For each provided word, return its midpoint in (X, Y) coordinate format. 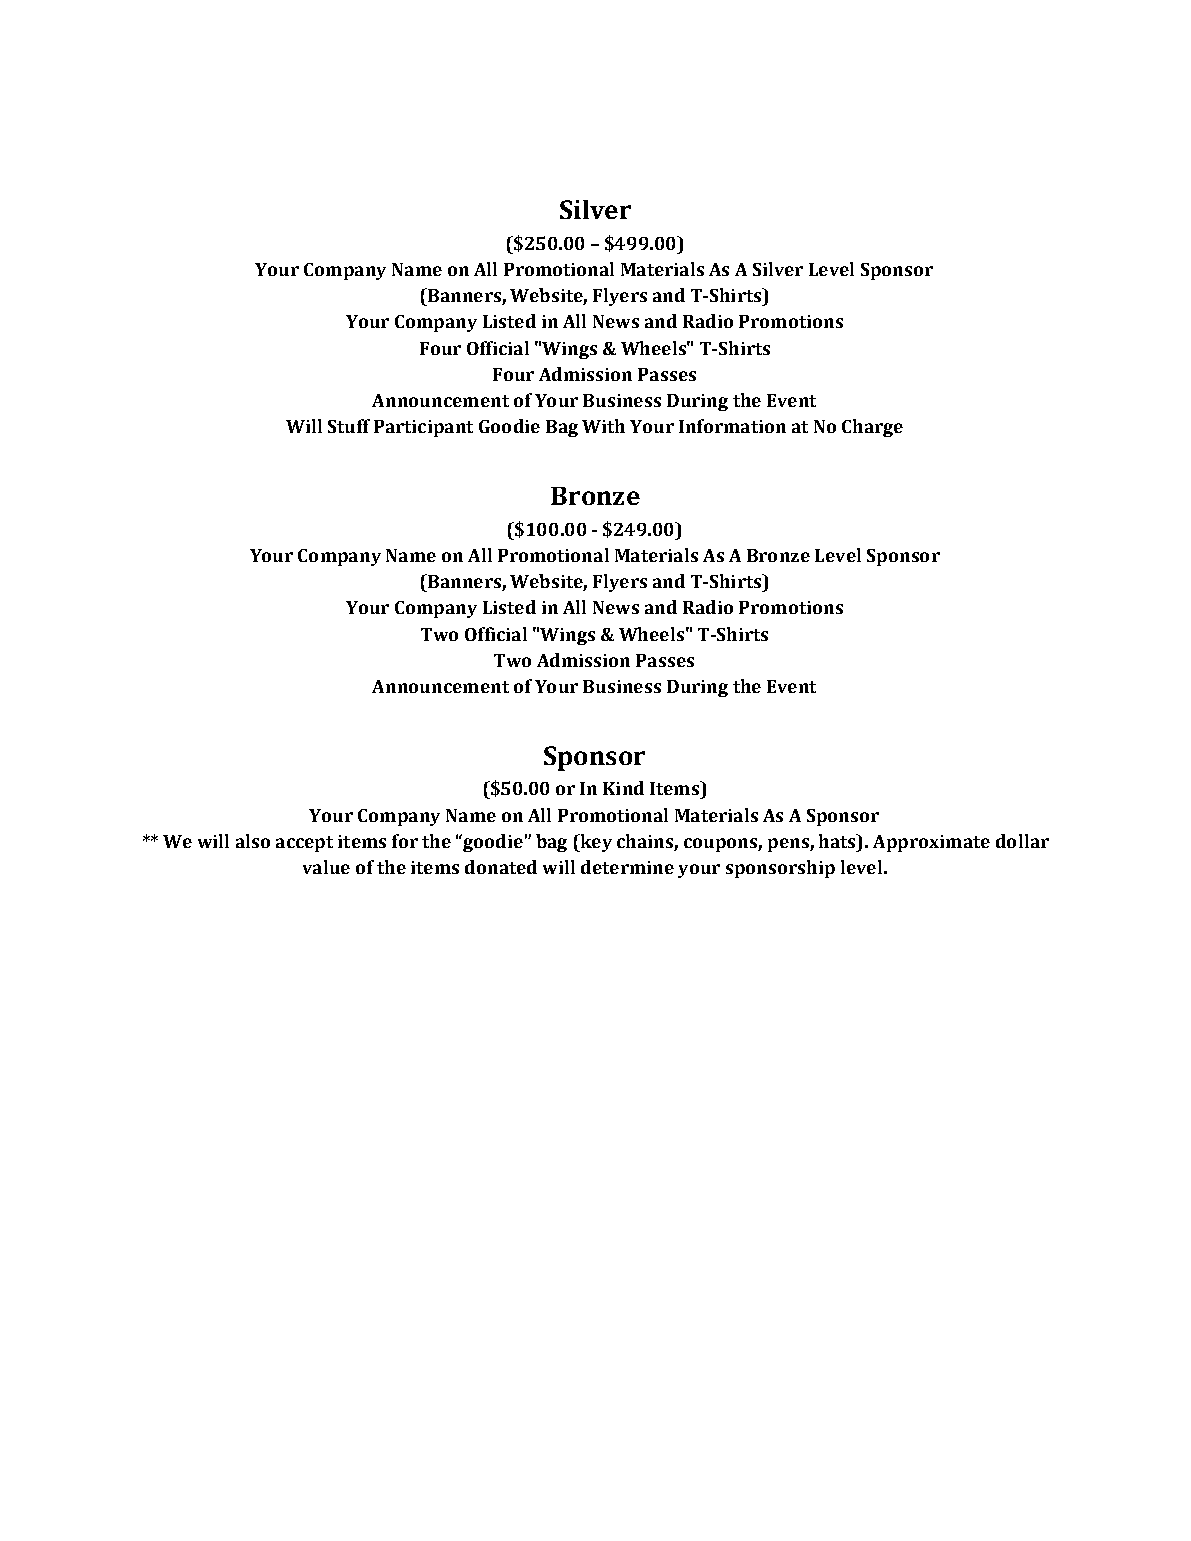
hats (838, 841)
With (603, 426)
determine (627, 867)
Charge (872, 428)
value (326, 867)
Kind (623, 788)
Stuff (349, 426)
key (595, 843)
